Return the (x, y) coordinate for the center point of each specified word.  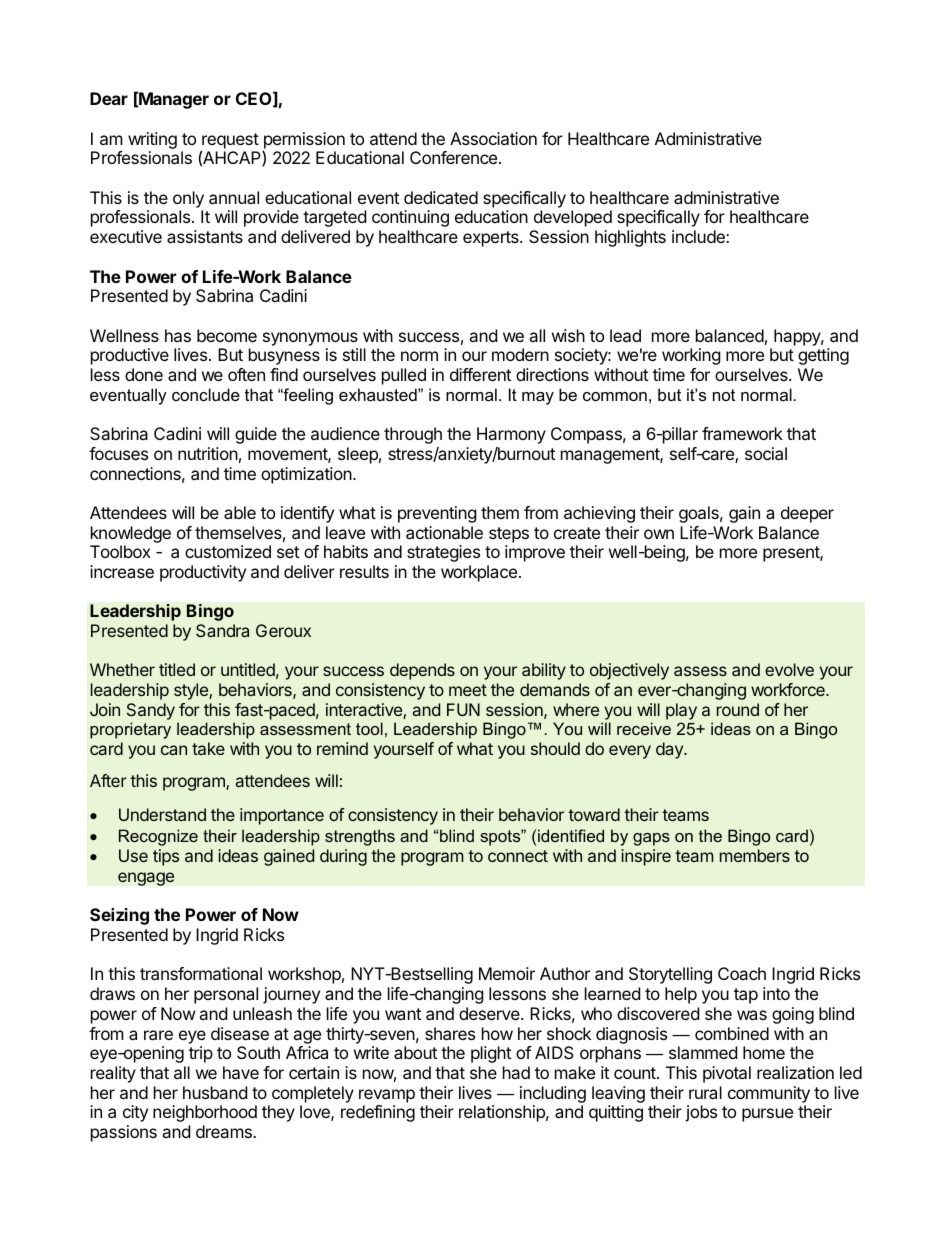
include (699, 236)
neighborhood (205, 1113)
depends (422, 671)
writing (152, 140)
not (724, 395)
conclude (206, 394)
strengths (360, 837)
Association (493, 138)
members (755, 855)
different (480, 374)
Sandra (222, 630)
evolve (789, 669)
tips (166, 857)
